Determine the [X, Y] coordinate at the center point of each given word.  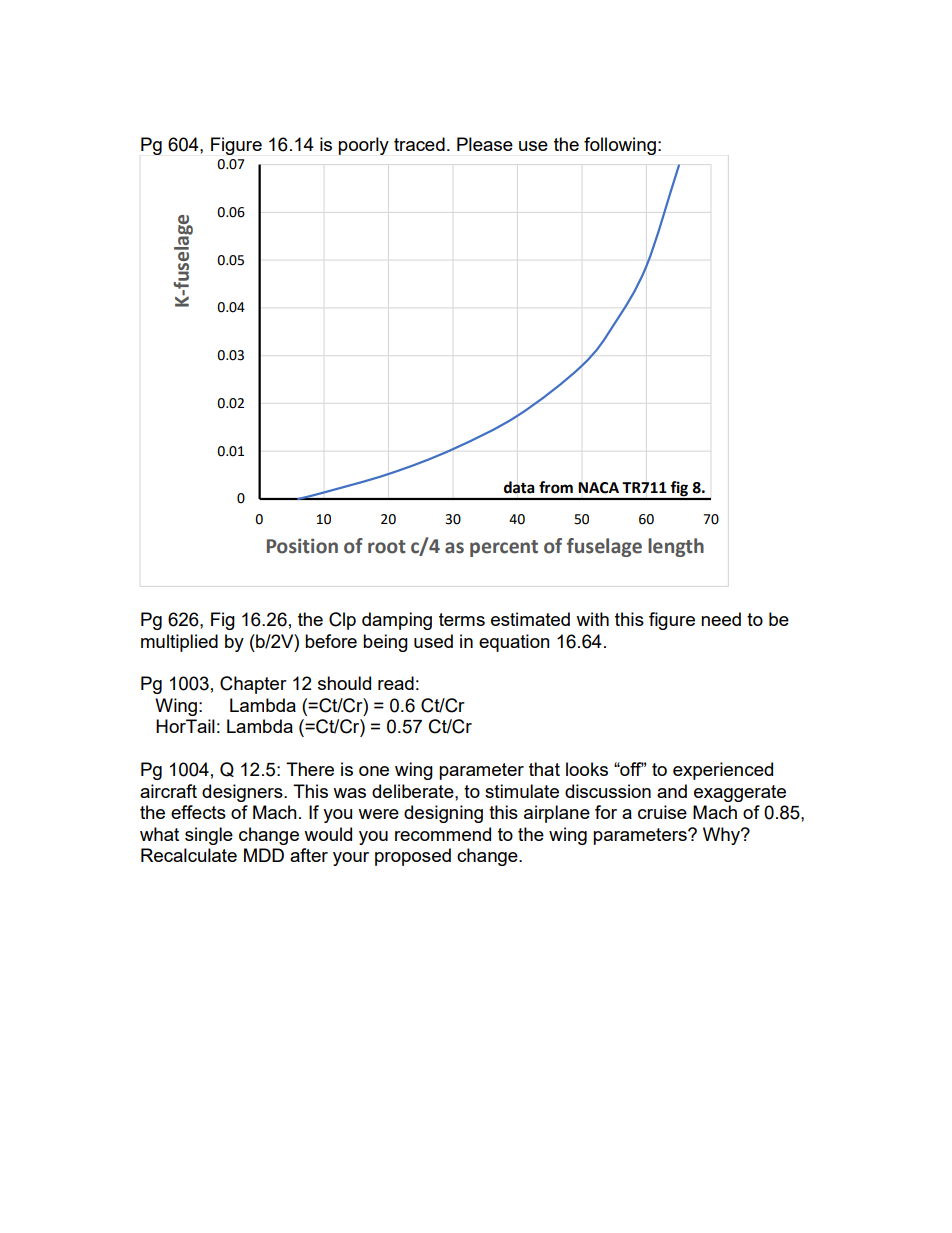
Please [485, 144]
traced [419, 144]
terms [462, 619]
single [209, 836]
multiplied [179, 643]
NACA [598, 488]
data [519, 487]
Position [302, 546]
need [721, 619]
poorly [363, 146]
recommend [443, 834]
